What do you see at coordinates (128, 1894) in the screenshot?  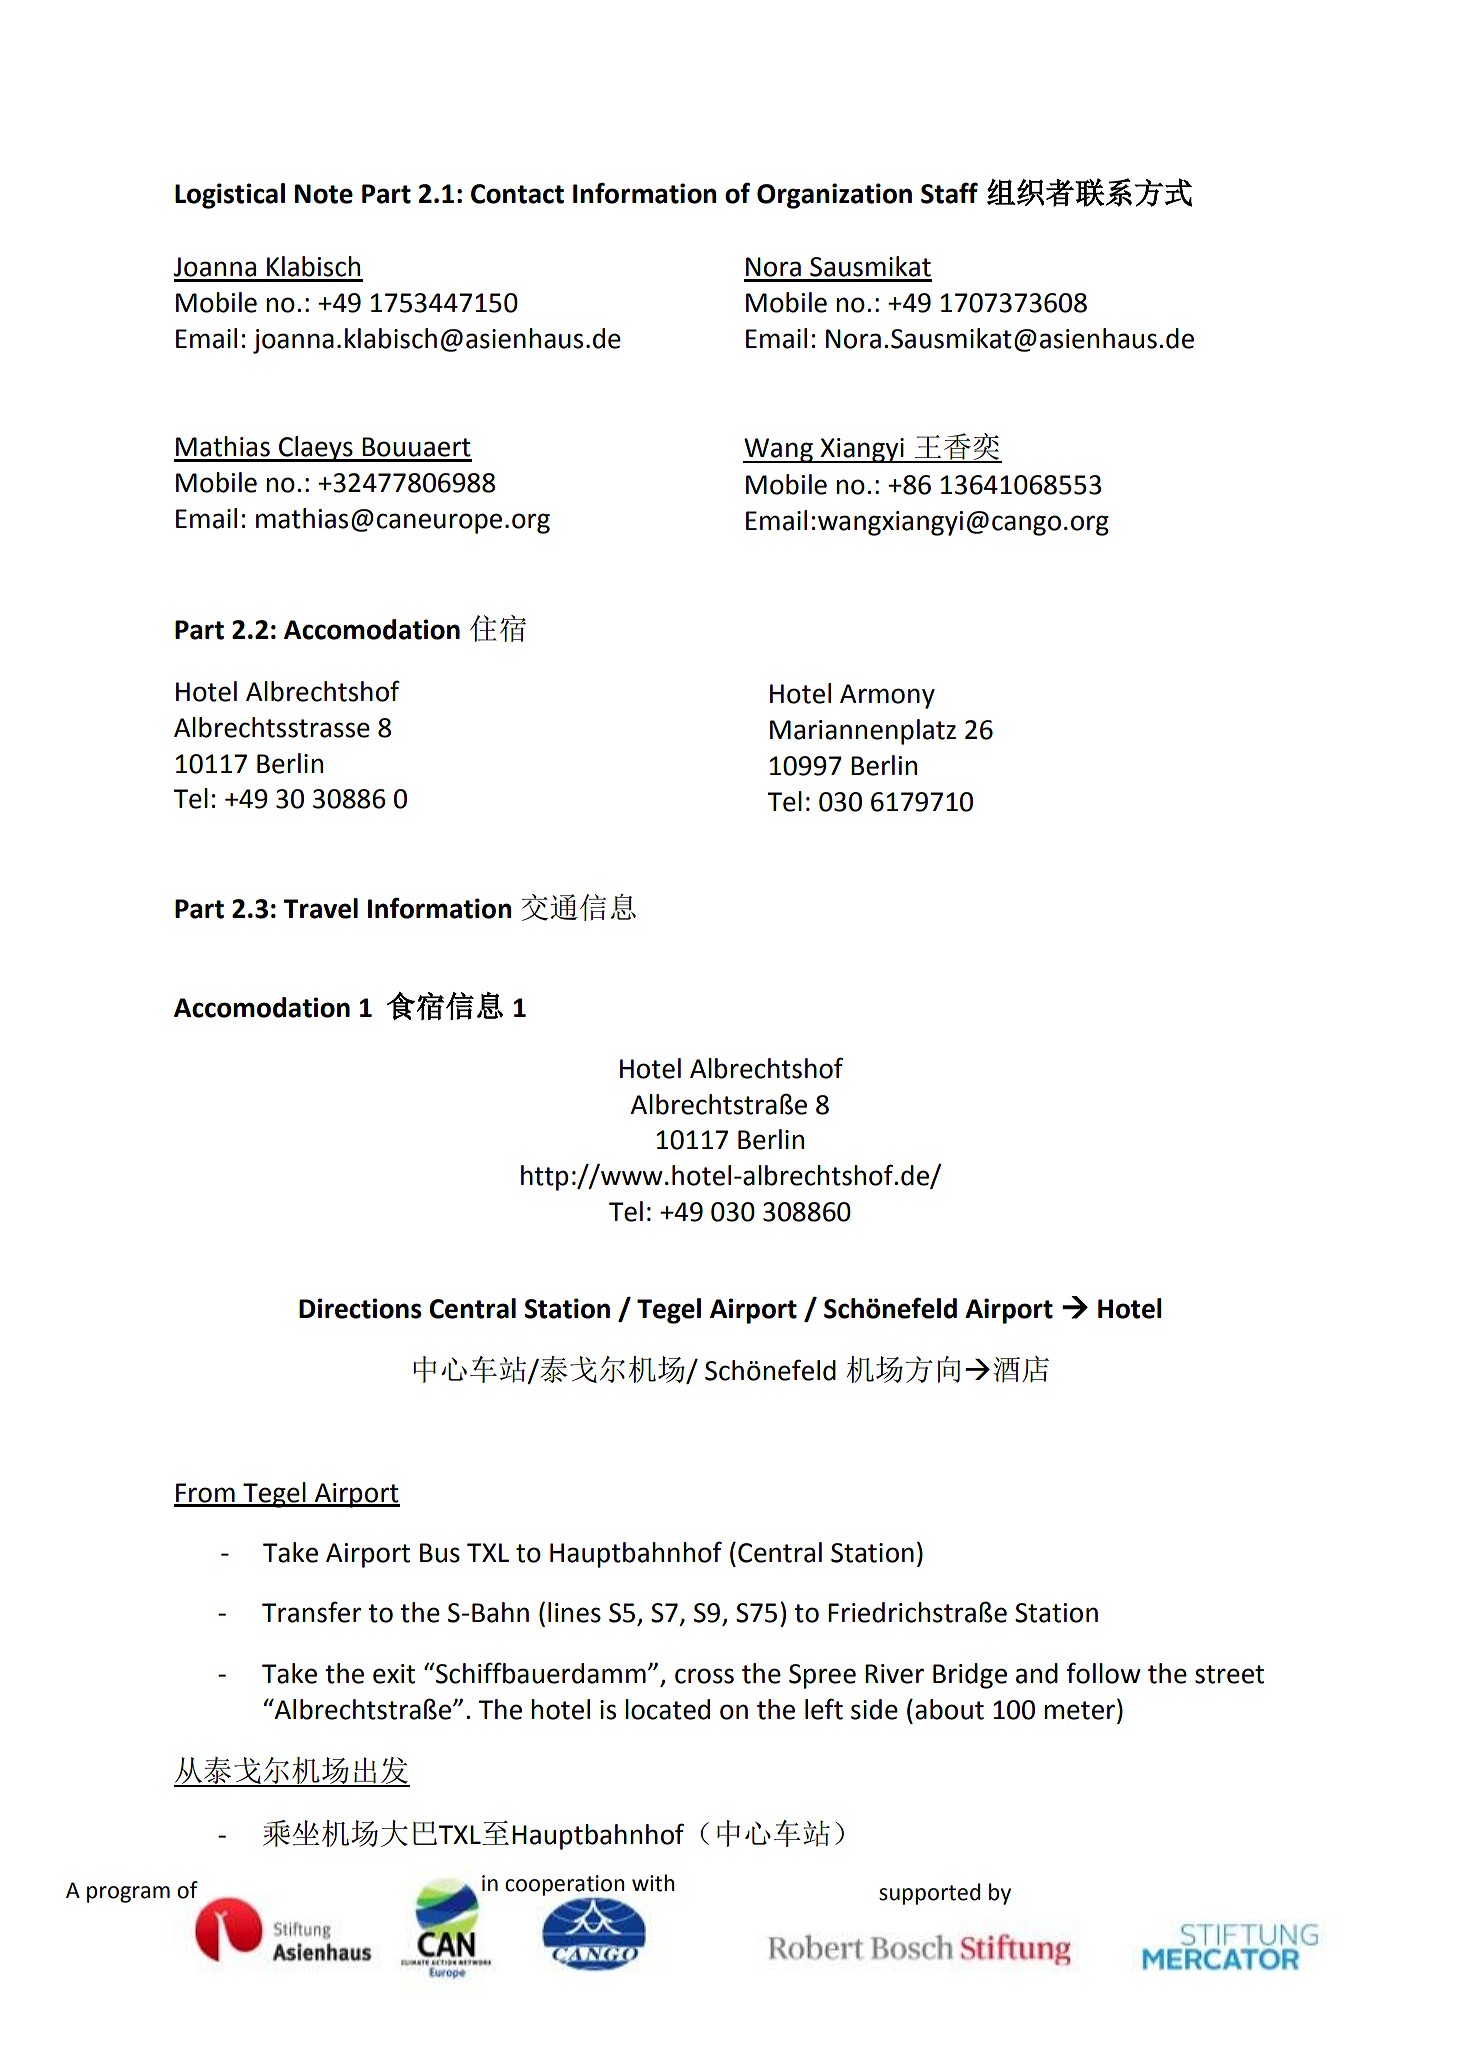 I see `program` at bounding box center [128, 1894].
